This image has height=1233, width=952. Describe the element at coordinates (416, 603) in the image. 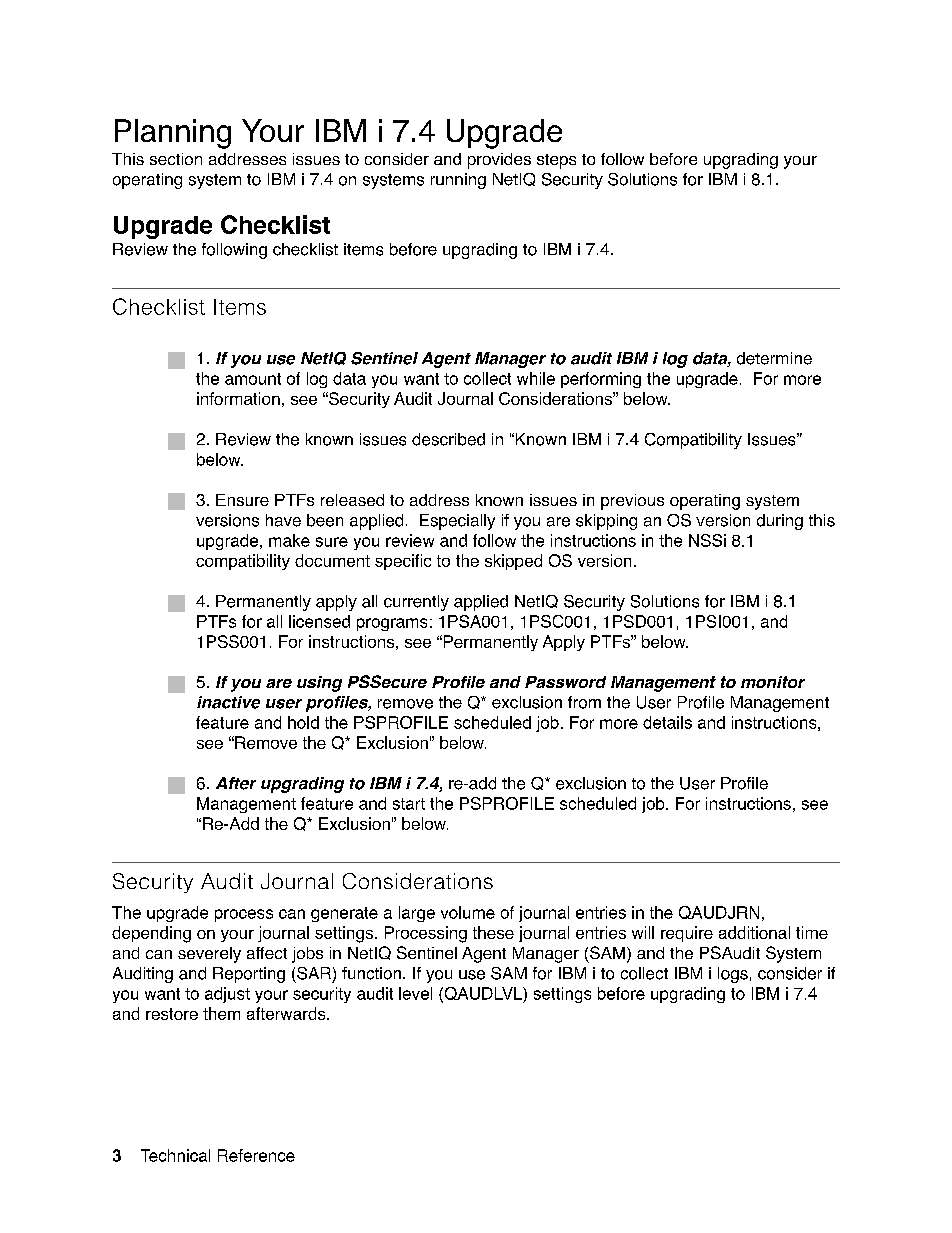

I see `currently` at that location.
